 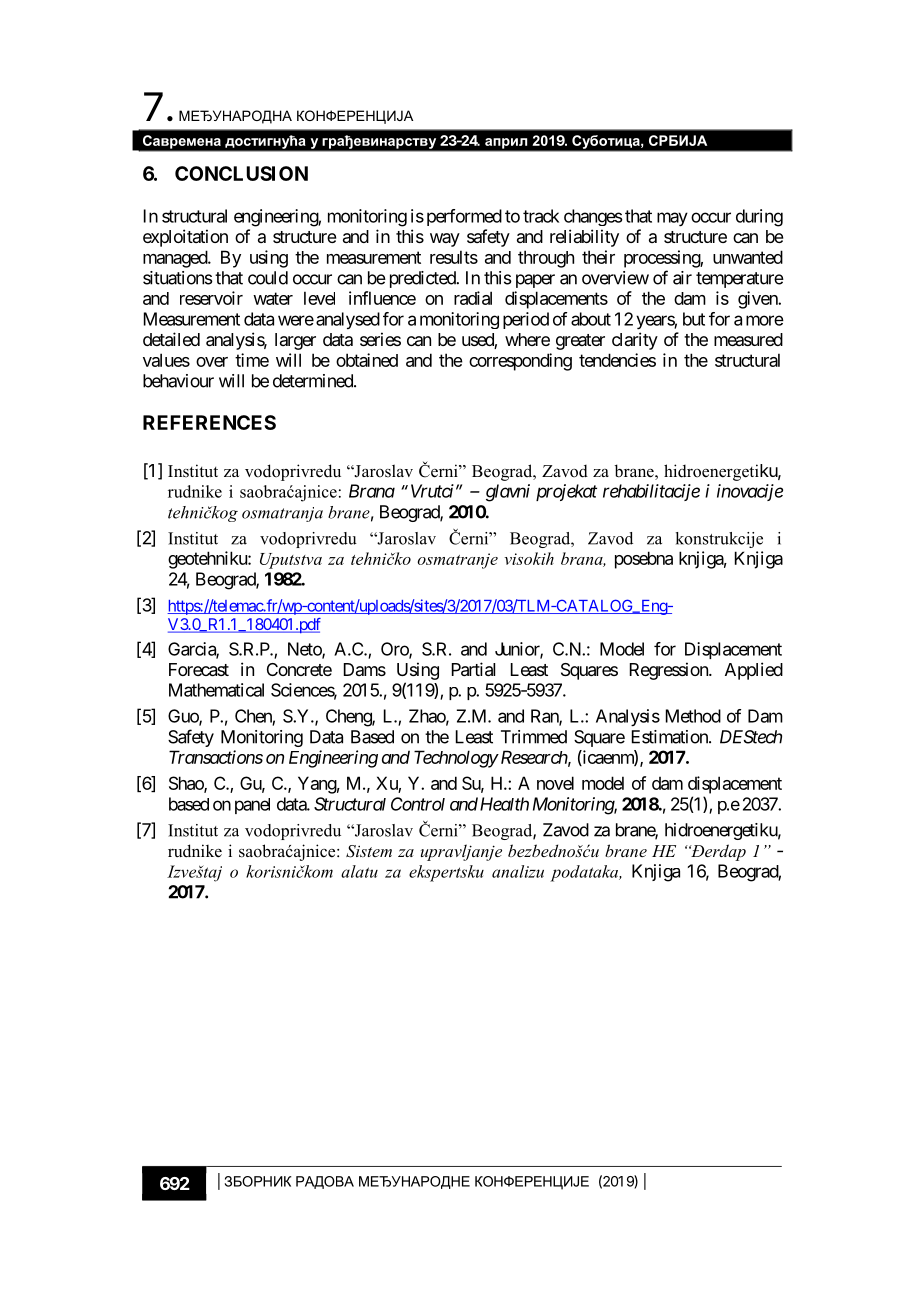 I want to click on panel, so click(x=252, y=806).
